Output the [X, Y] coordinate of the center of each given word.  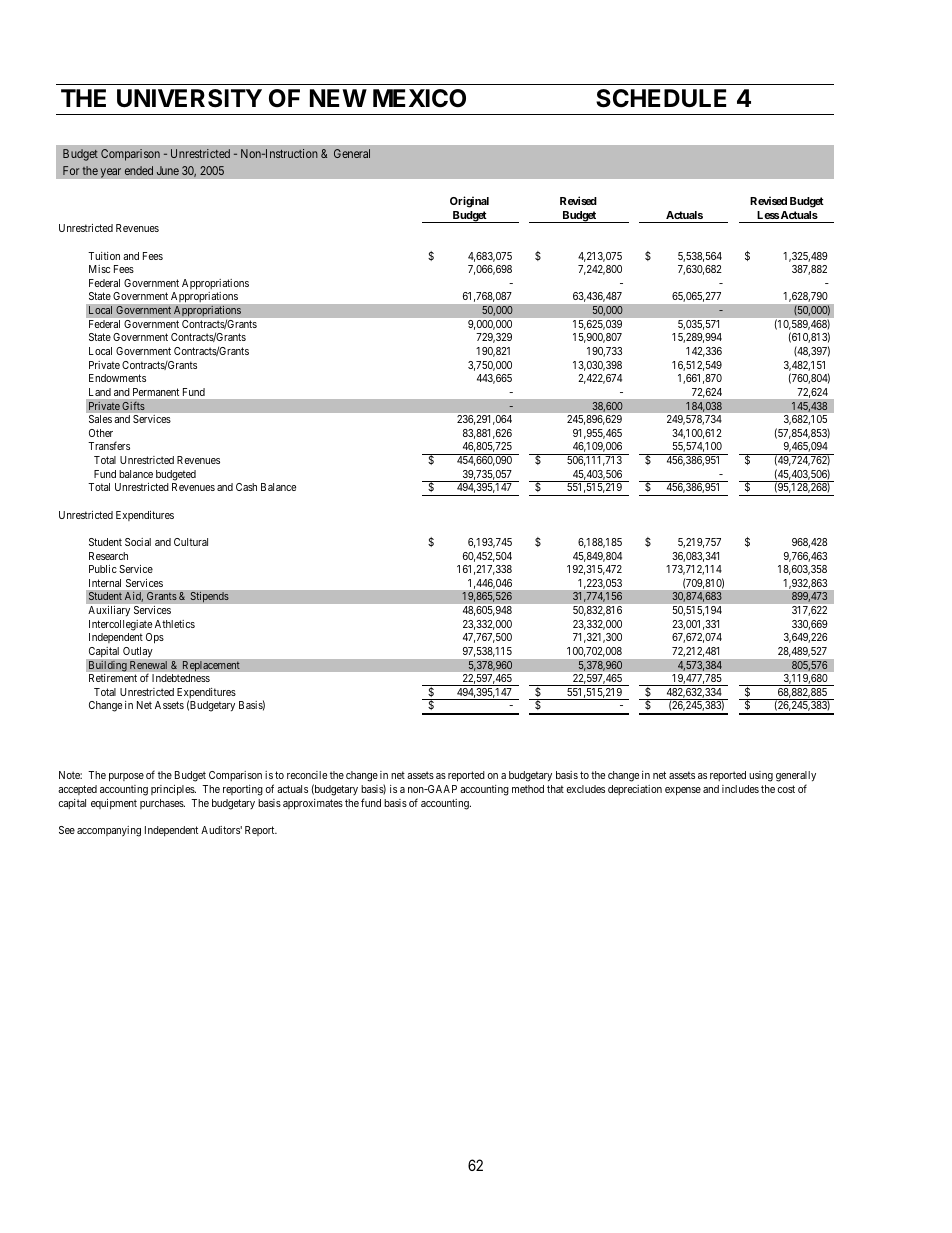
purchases [162, 804]
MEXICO [419, 98]
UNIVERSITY [189, 98]
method [528, 789]
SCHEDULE [661, 98]
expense [683, 791]
